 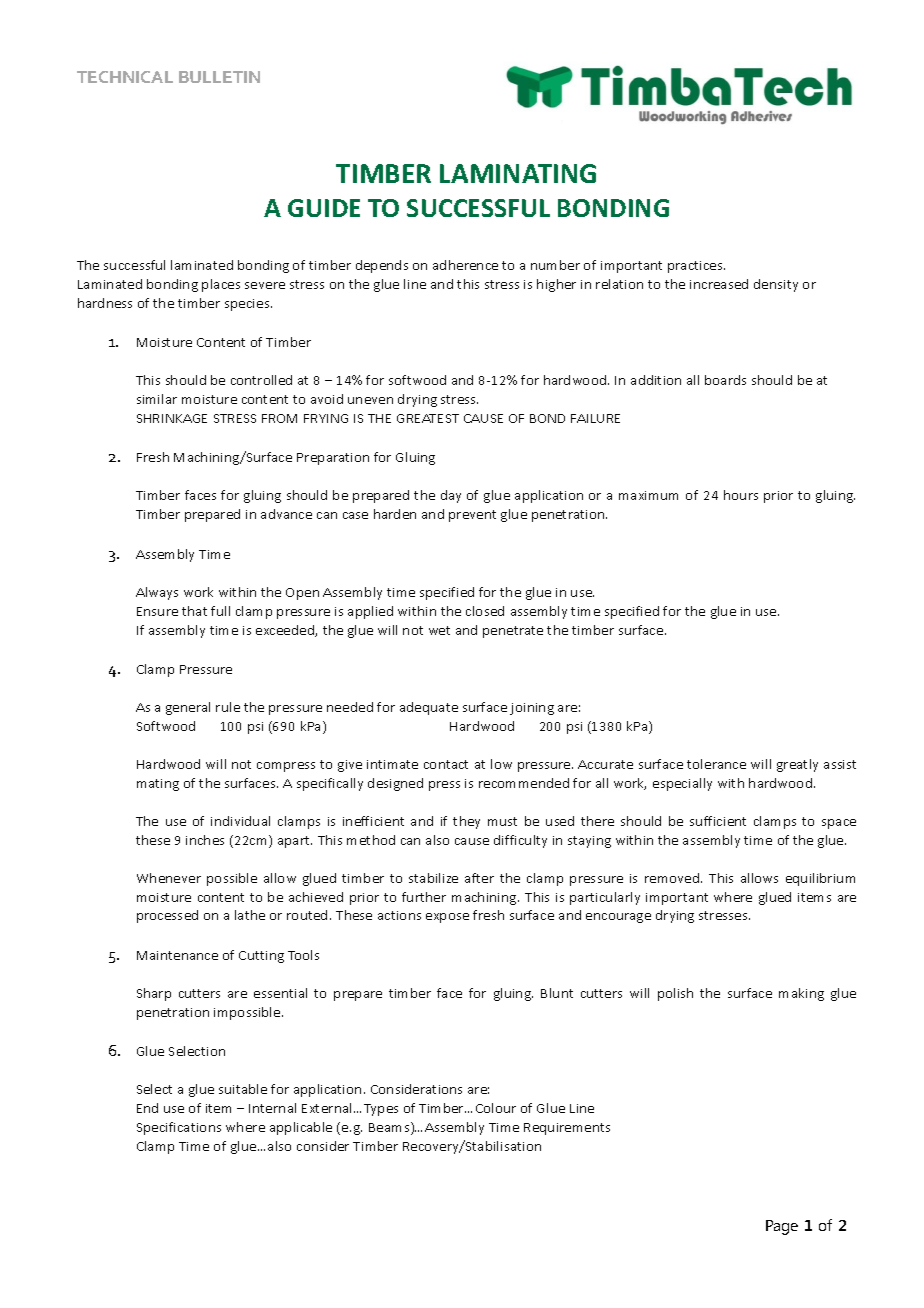 What do you see at coordinates (820, 879) in the image?
I see `equilibrium` at bounding box center [820, 879].
